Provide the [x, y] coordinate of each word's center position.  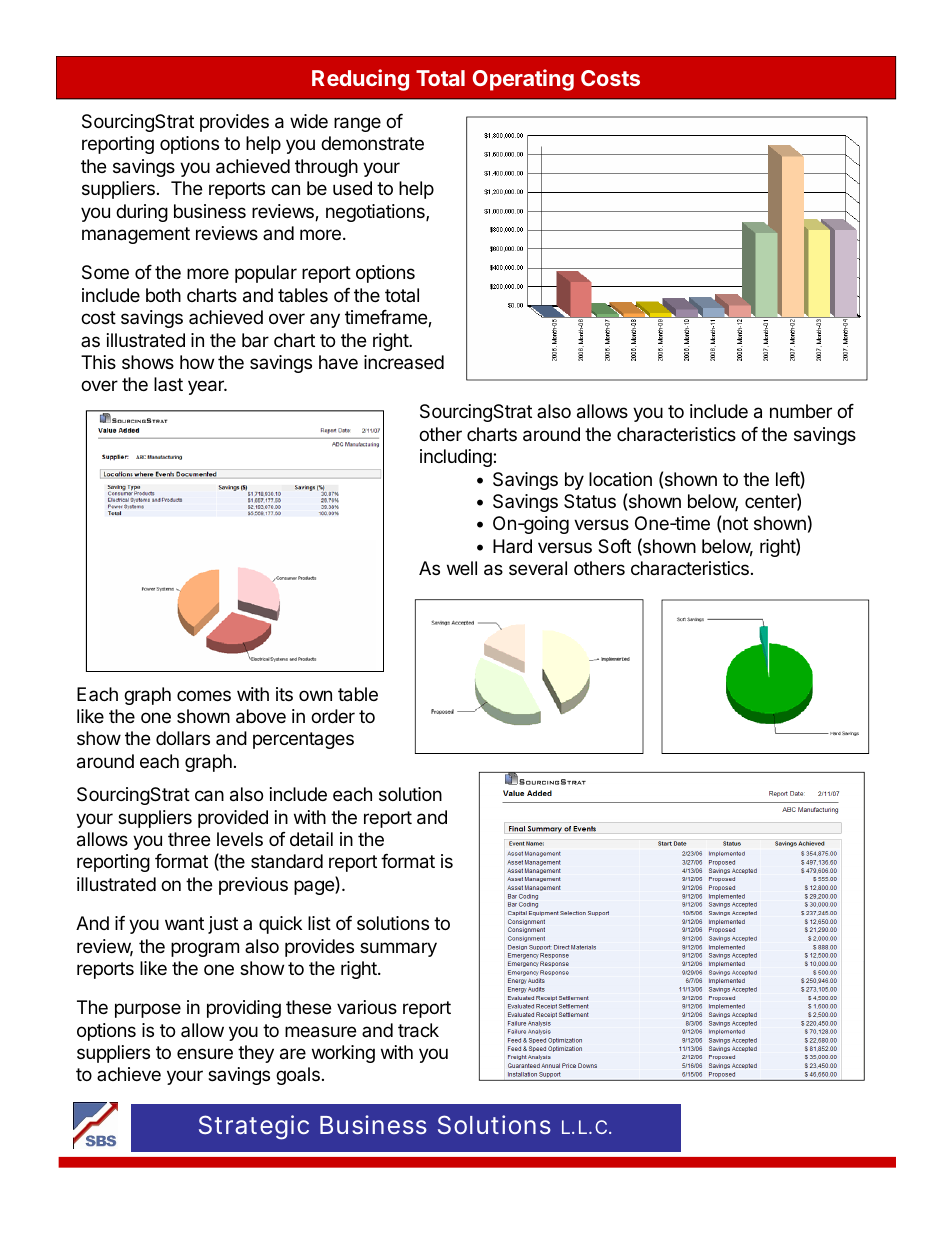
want [184, 923]
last [168, 384]
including [457, 458]
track [418, 1030]
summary [398, 949]
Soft [614, 546]
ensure [205, 1053]
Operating [523, 80]
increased [404, 362]
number [801, 411]
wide [309, 121]
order [333, 716]
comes [204, 695]
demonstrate [372, 143]
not [735, 523]
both [163, 295]
